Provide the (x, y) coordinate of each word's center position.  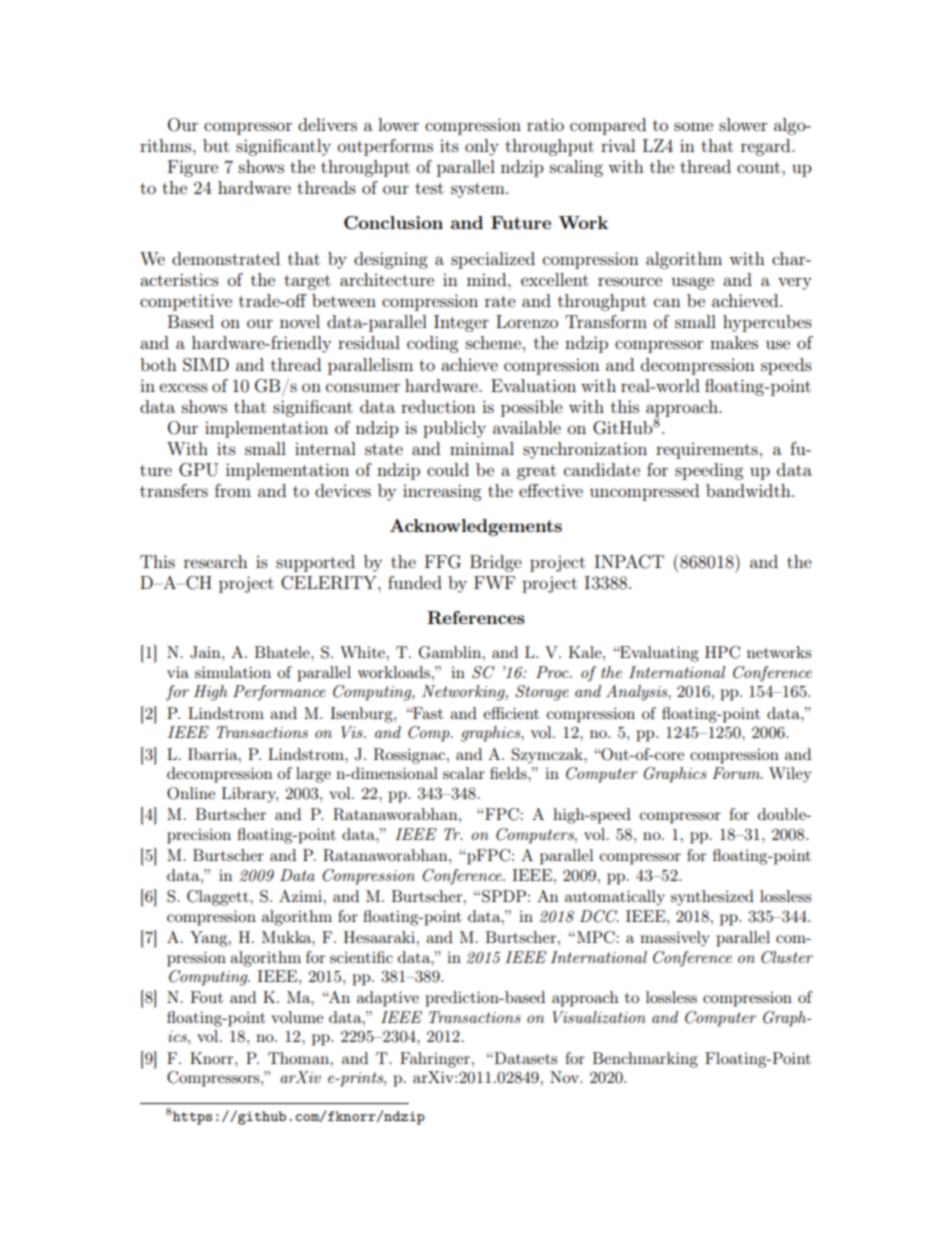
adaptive (388, 999)
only (482, 147)
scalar (464, 773)
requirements (707, 450)
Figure (193, 168)
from (233, 490)
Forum (737, 773)
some (693, 126)
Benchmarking (645, 1060)
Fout (207, 997)
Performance (279, 693)
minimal (482, 448)
